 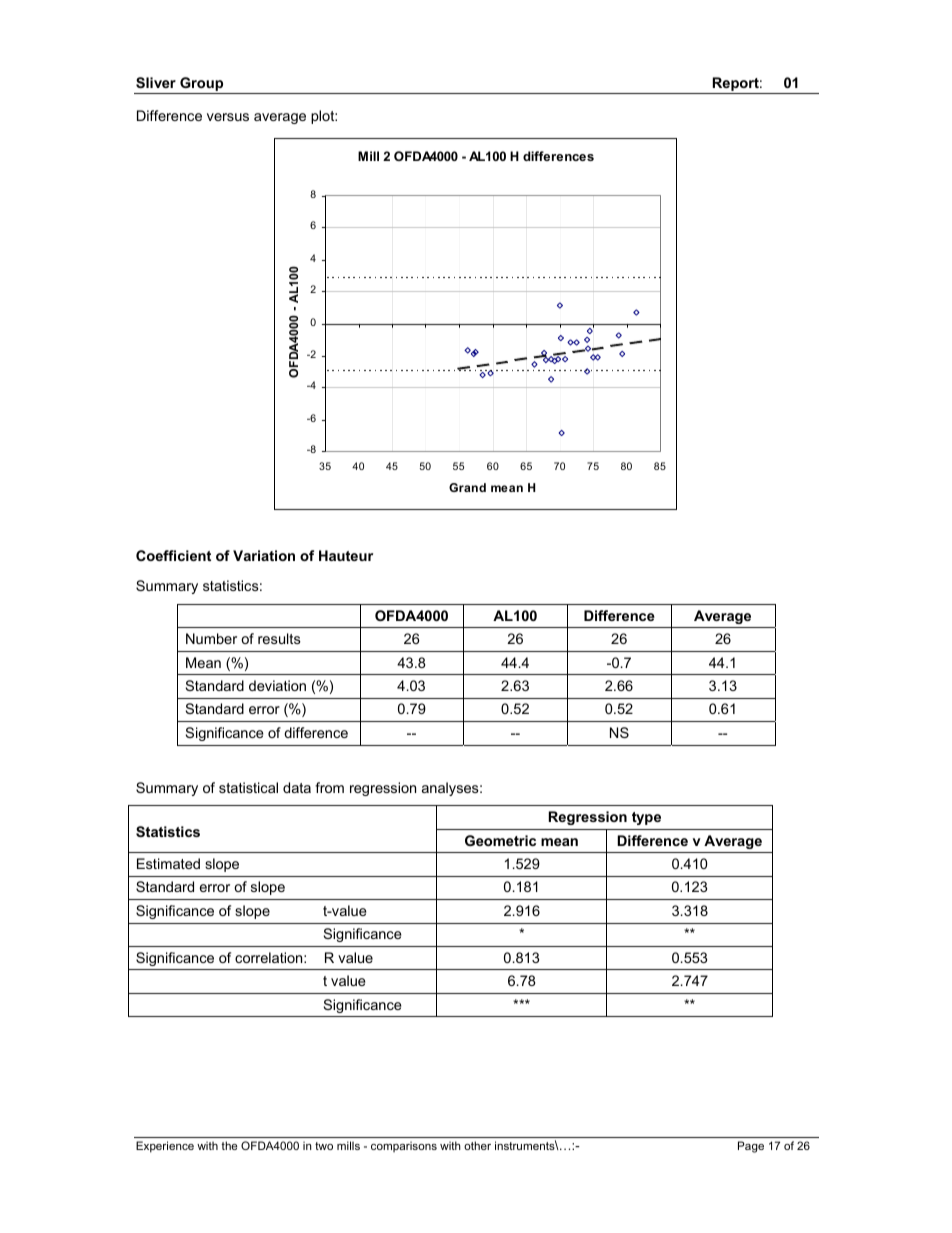 I want to click on Experience, so click(x=165, y=1147).
